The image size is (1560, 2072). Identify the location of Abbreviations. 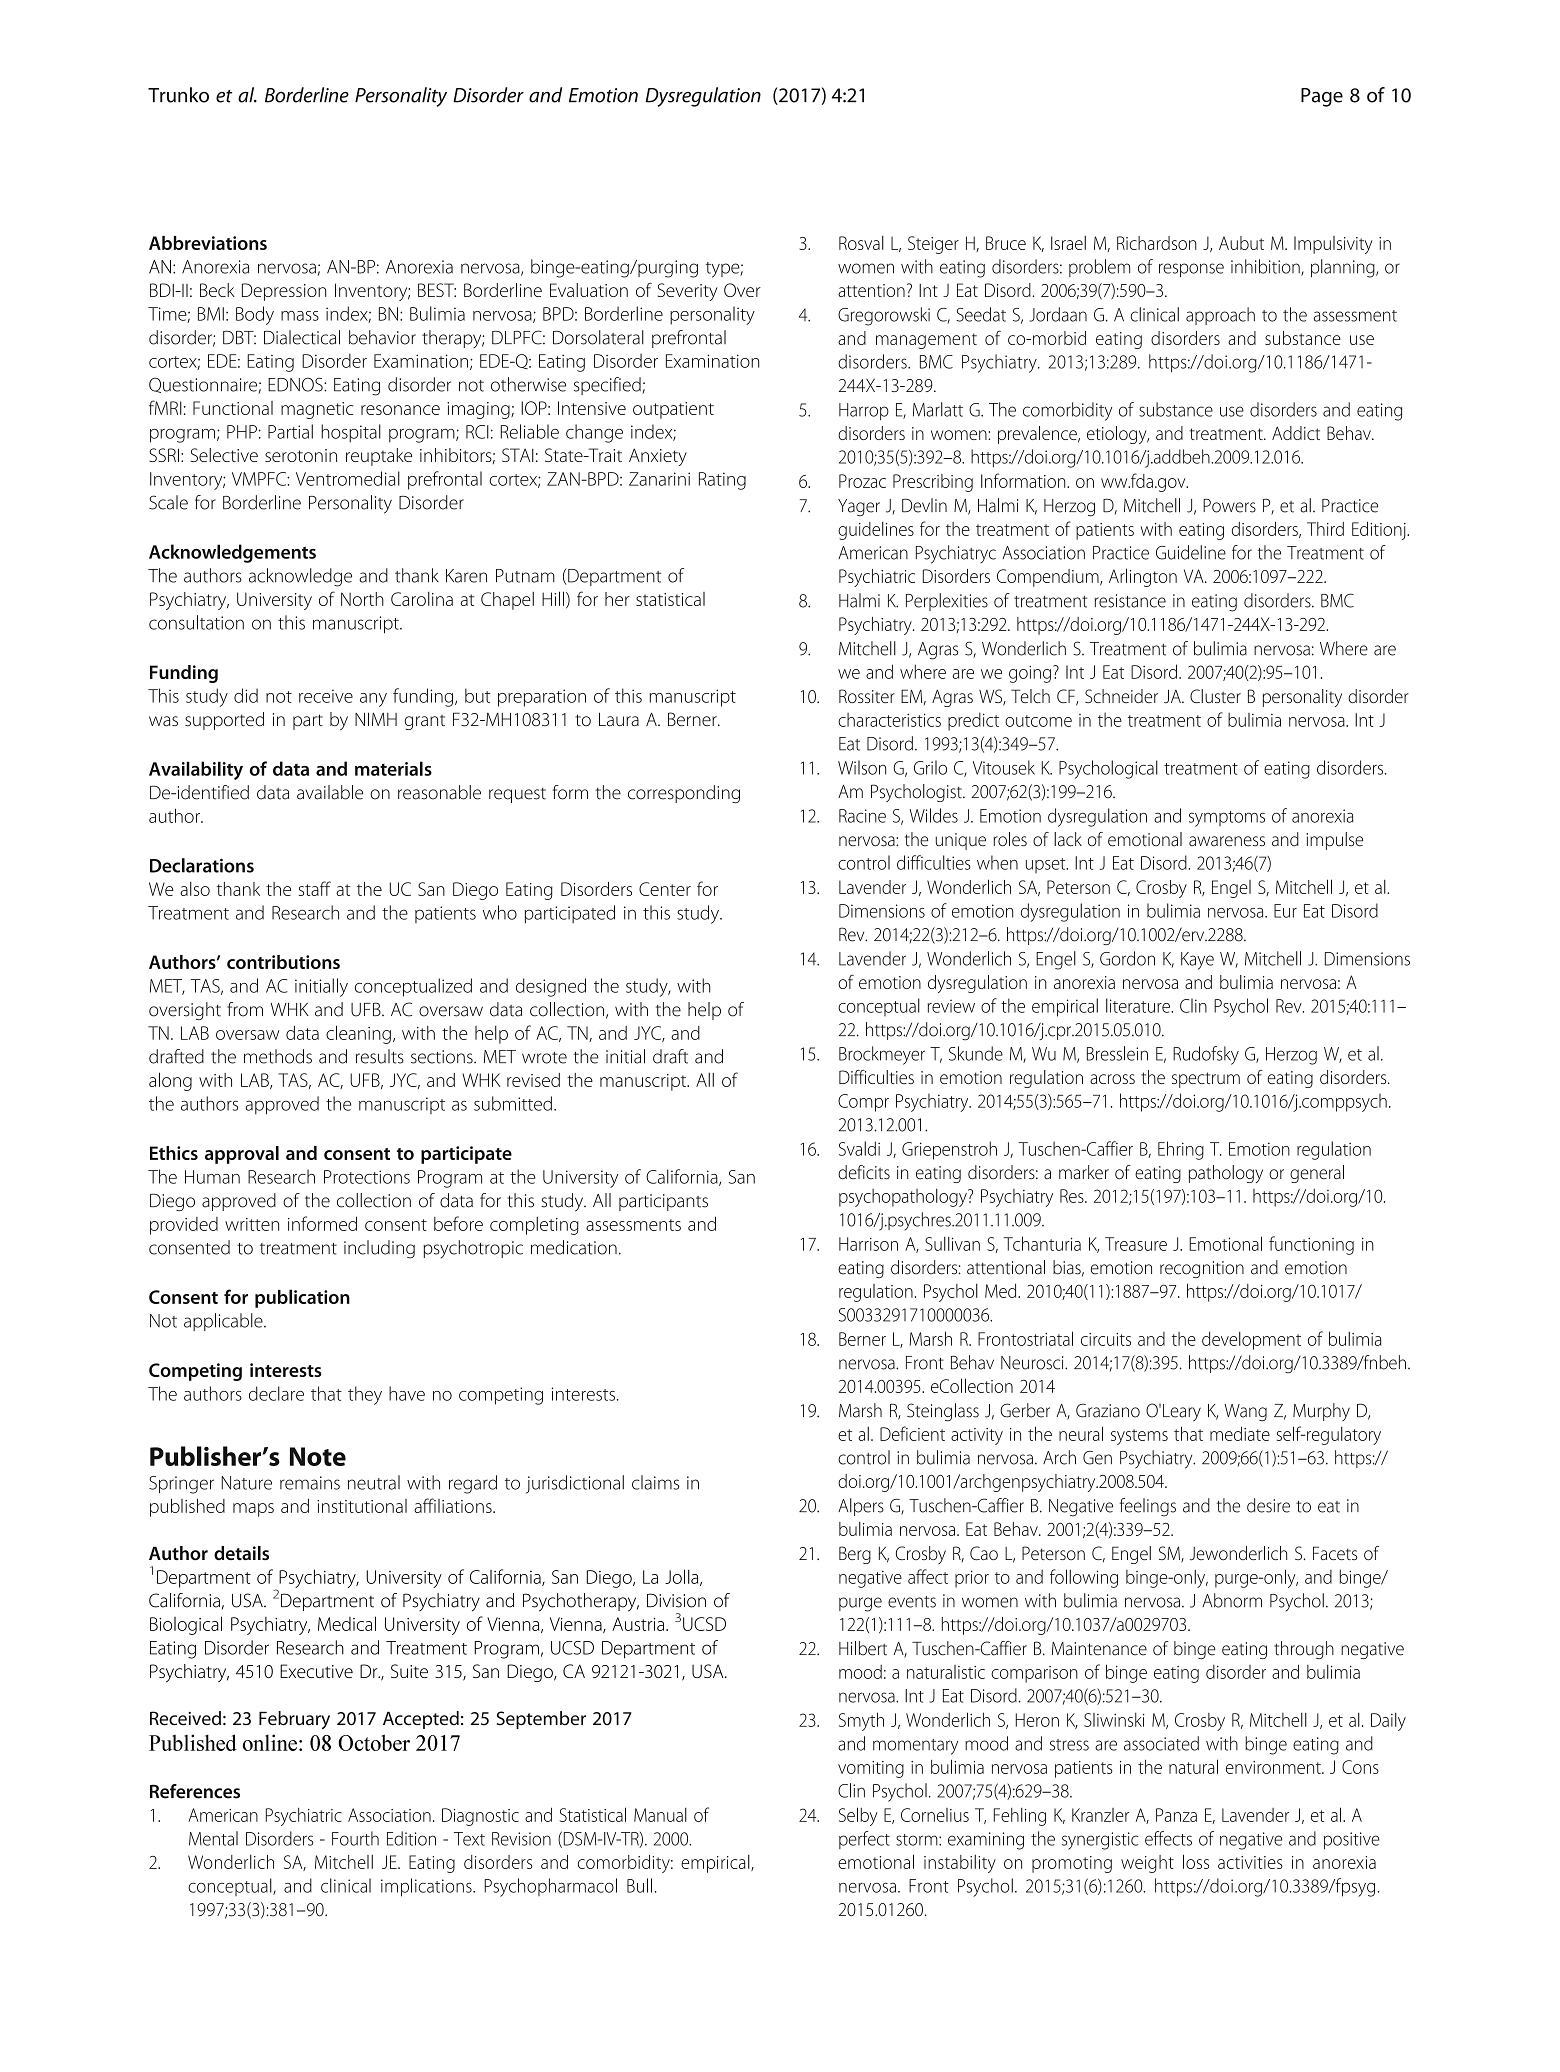
(208, 243).
